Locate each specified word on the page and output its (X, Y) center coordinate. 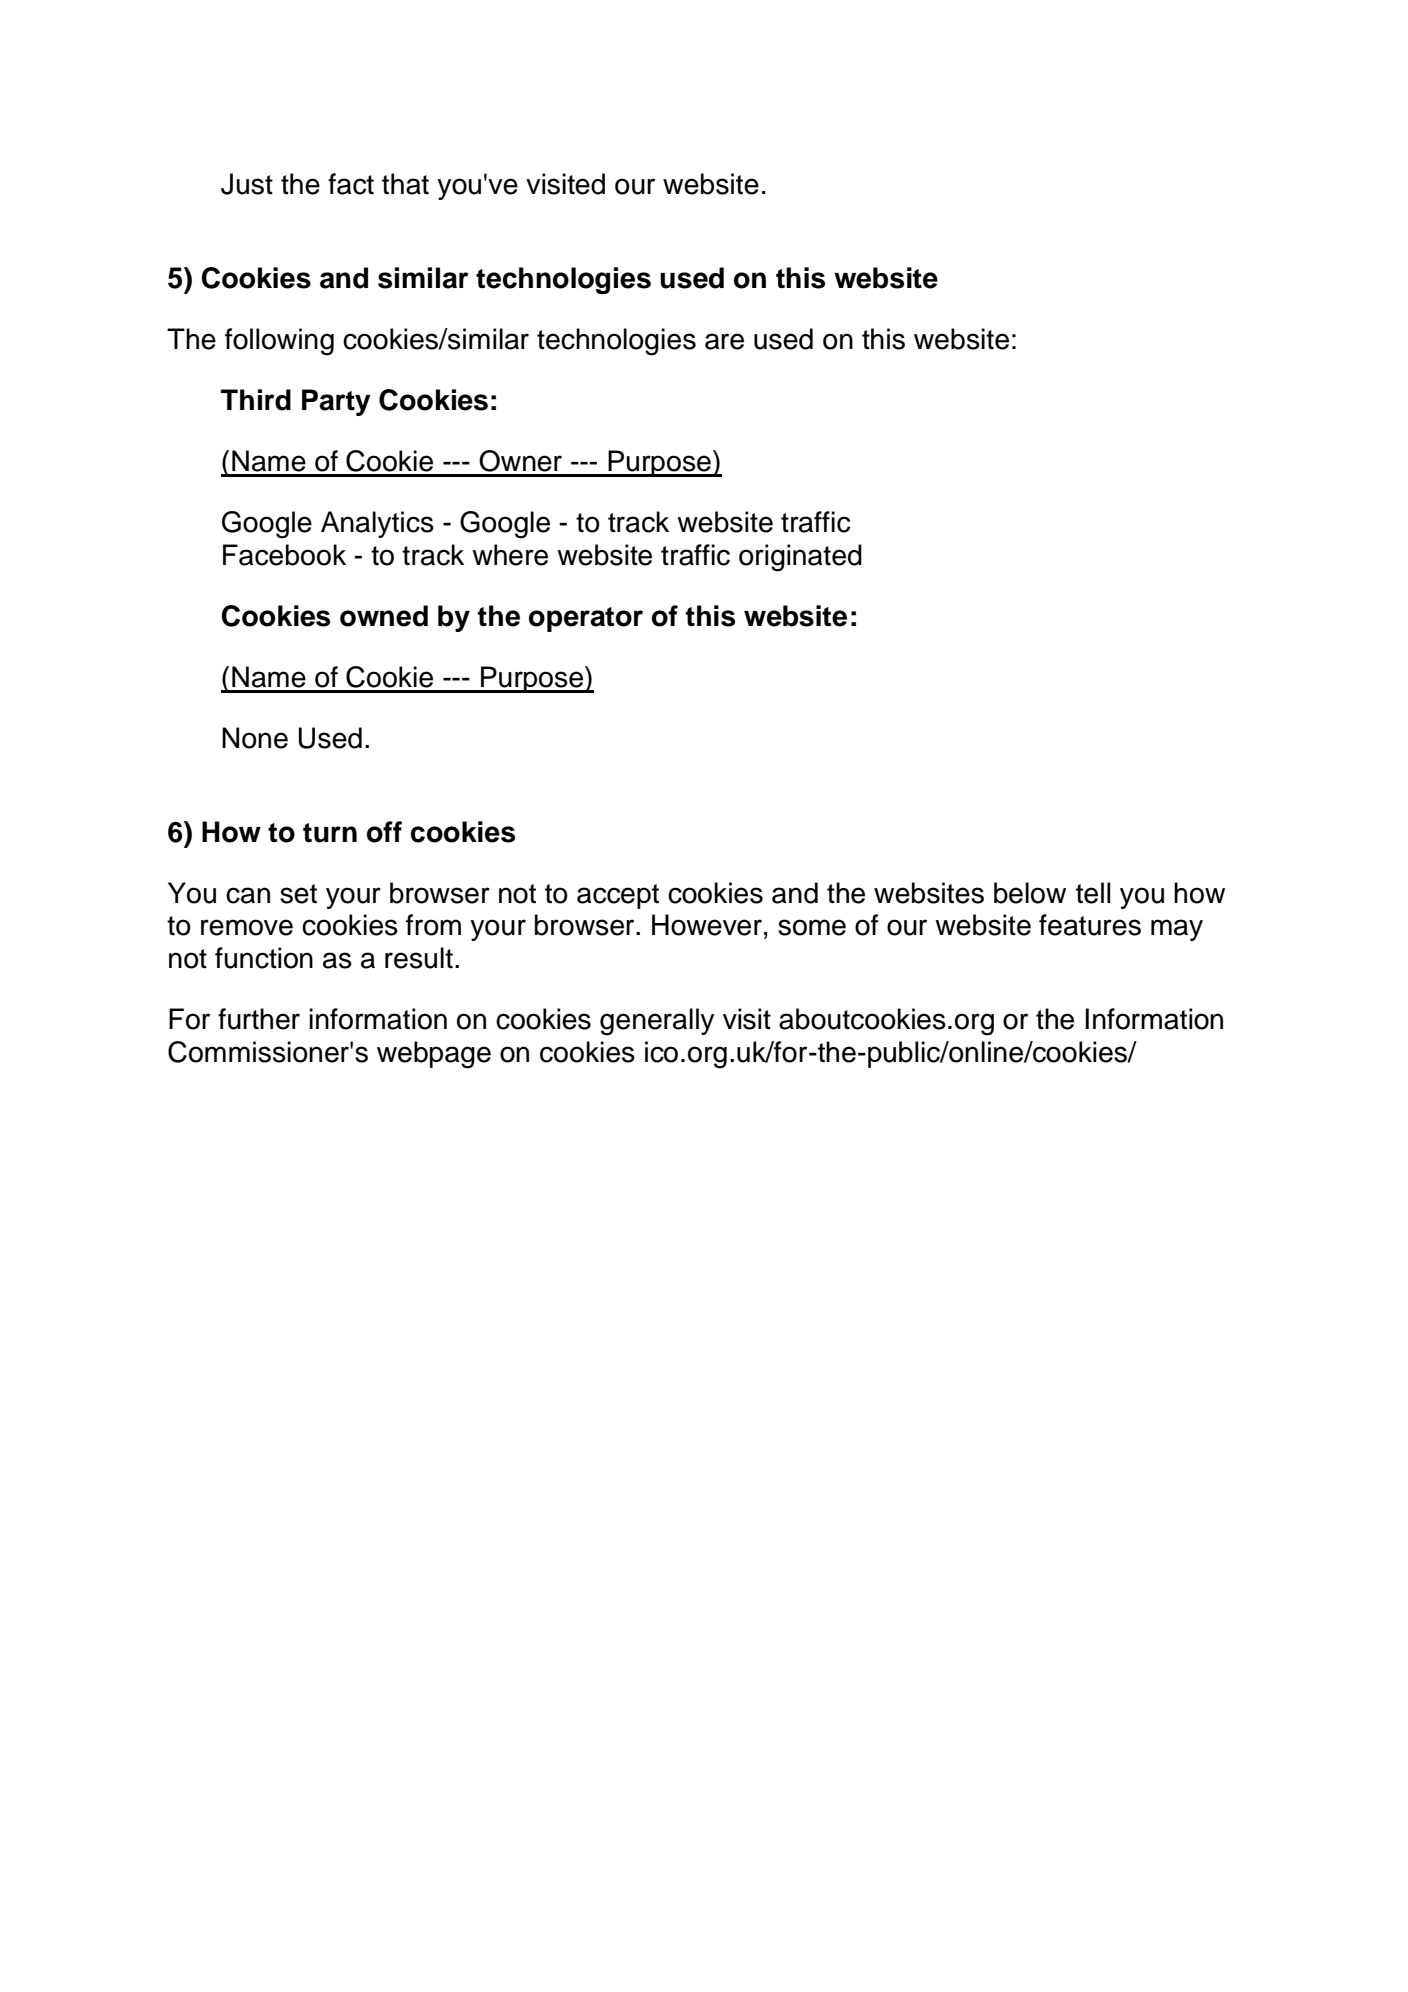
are (724, 341)
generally (657, 1022)
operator (586, 619)
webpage (434, 1055)
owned (384, 616)
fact (351, 184)
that (405, 184)
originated (800, 558)
